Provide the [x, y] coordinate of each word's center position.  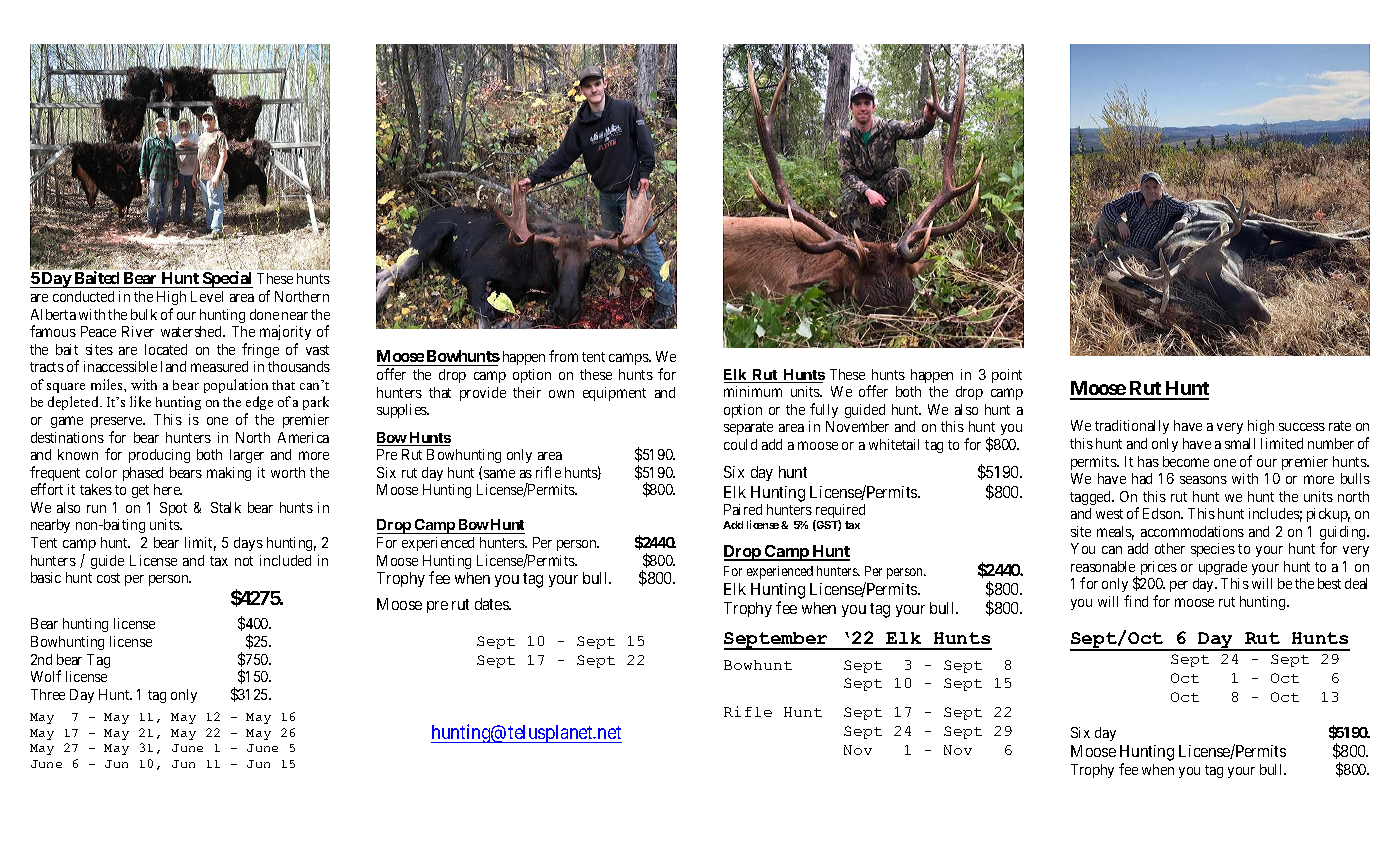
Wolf [46, 676]
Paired [743, 509]
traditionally [1132, 427]
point [1007, 376]
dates [492, 604]
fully [824, 410]
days [248, 544]
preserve [118, 422]
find [1136, 601]
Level [207, 296]
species [1213, 550]
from [563, 356]
